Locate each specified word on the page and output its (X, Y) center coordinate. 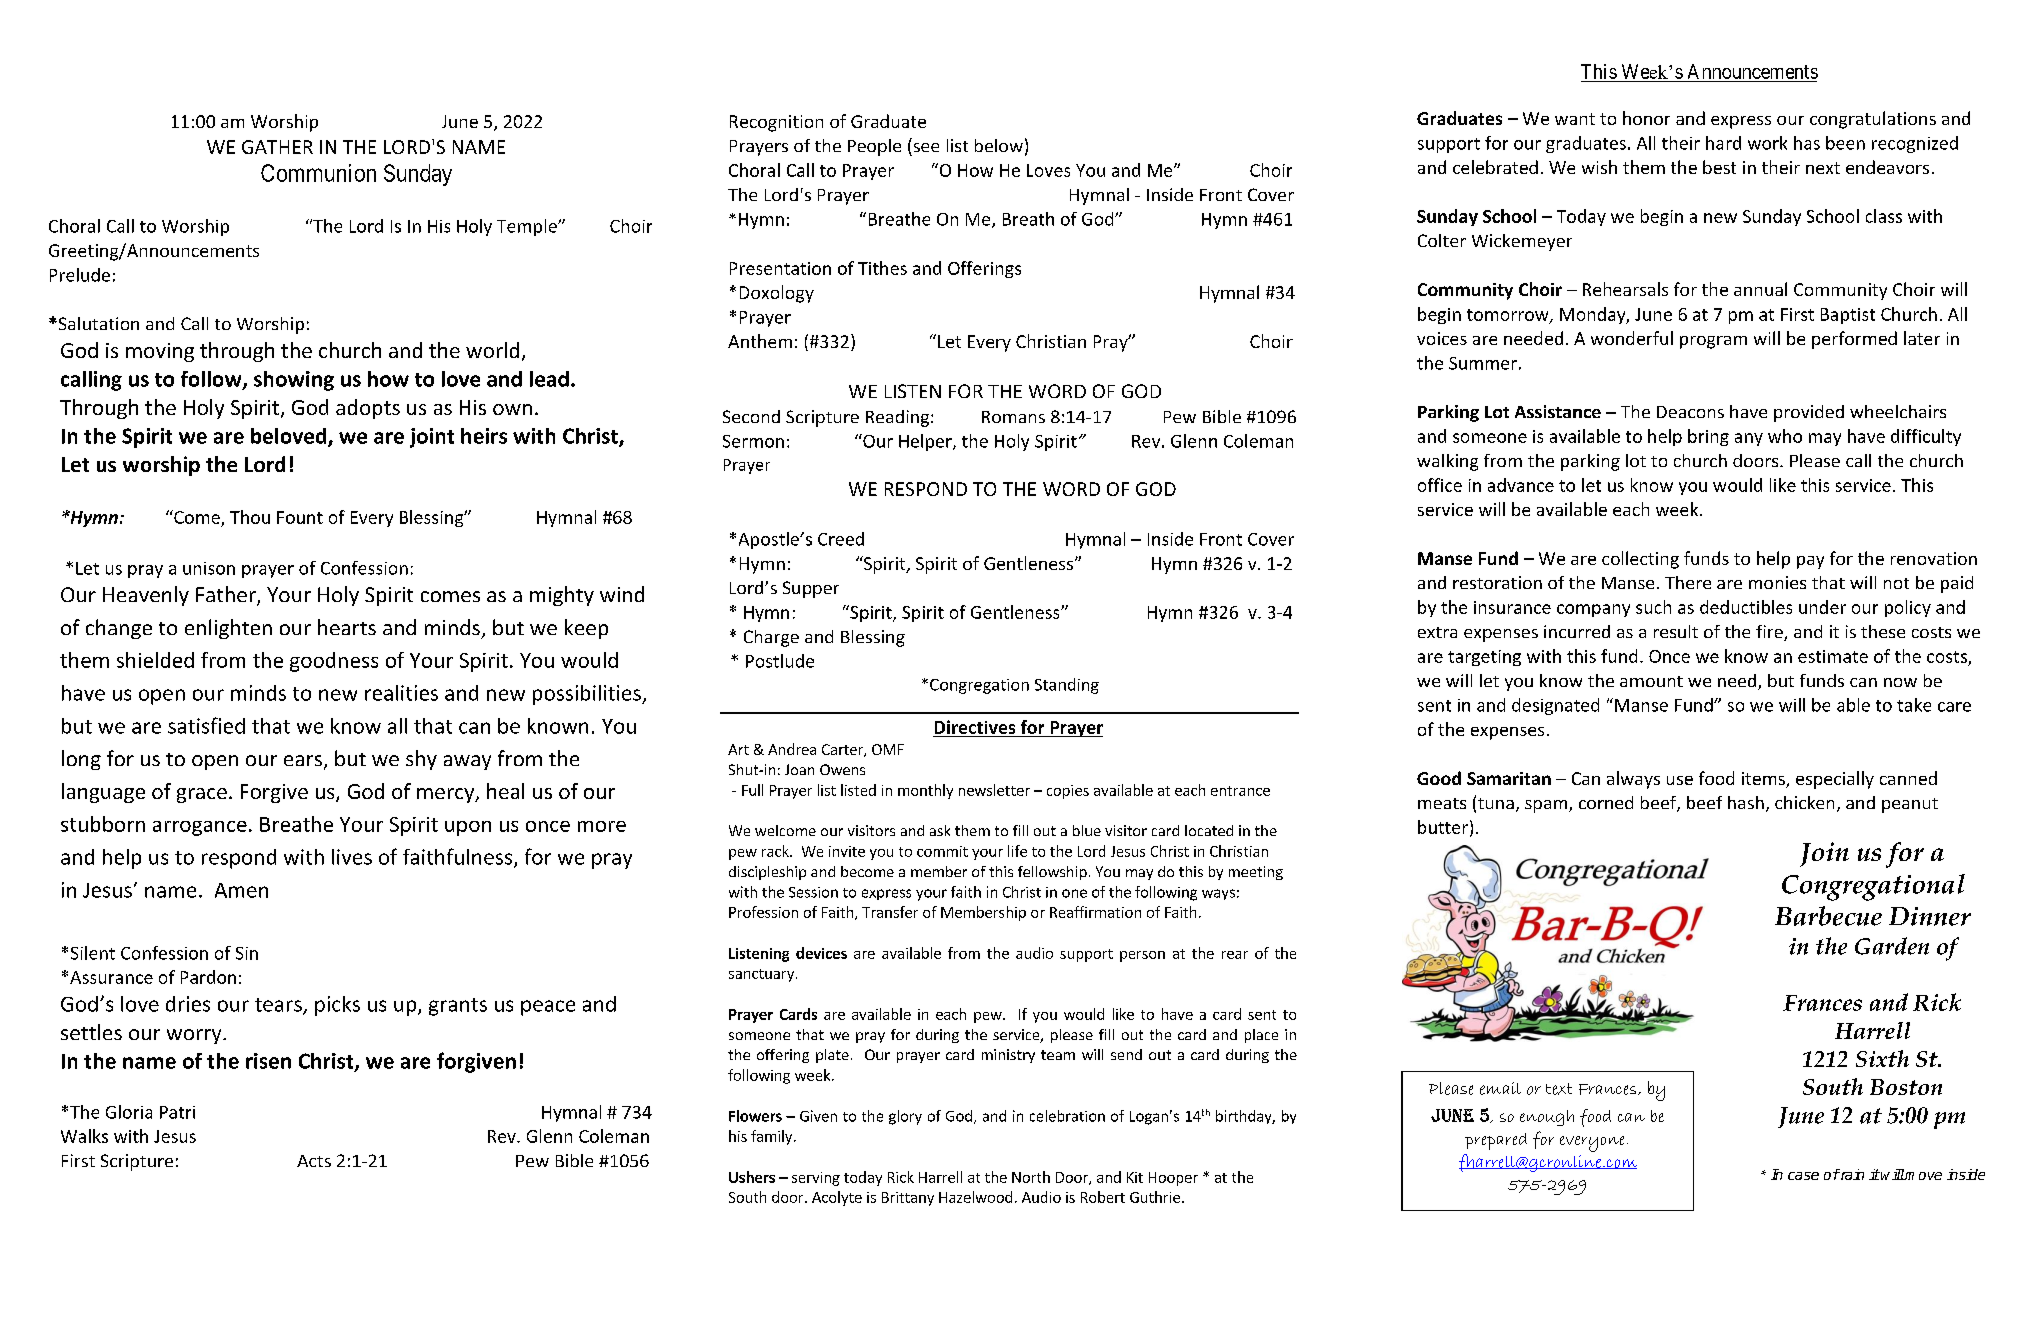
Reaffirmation (1095, 912)
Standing (1067, 686)
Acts (314, 1161)
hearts (347, 627)
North (1031, 1177)
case (1803, 1176)
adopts (368, 409)
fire (1770, 633)
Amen (241, 890)
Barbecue (1828, 916)
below (999, 145)
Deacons (1690, 412)
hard (1723, 143)
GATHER (277, 147)
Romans (1013, 417)
